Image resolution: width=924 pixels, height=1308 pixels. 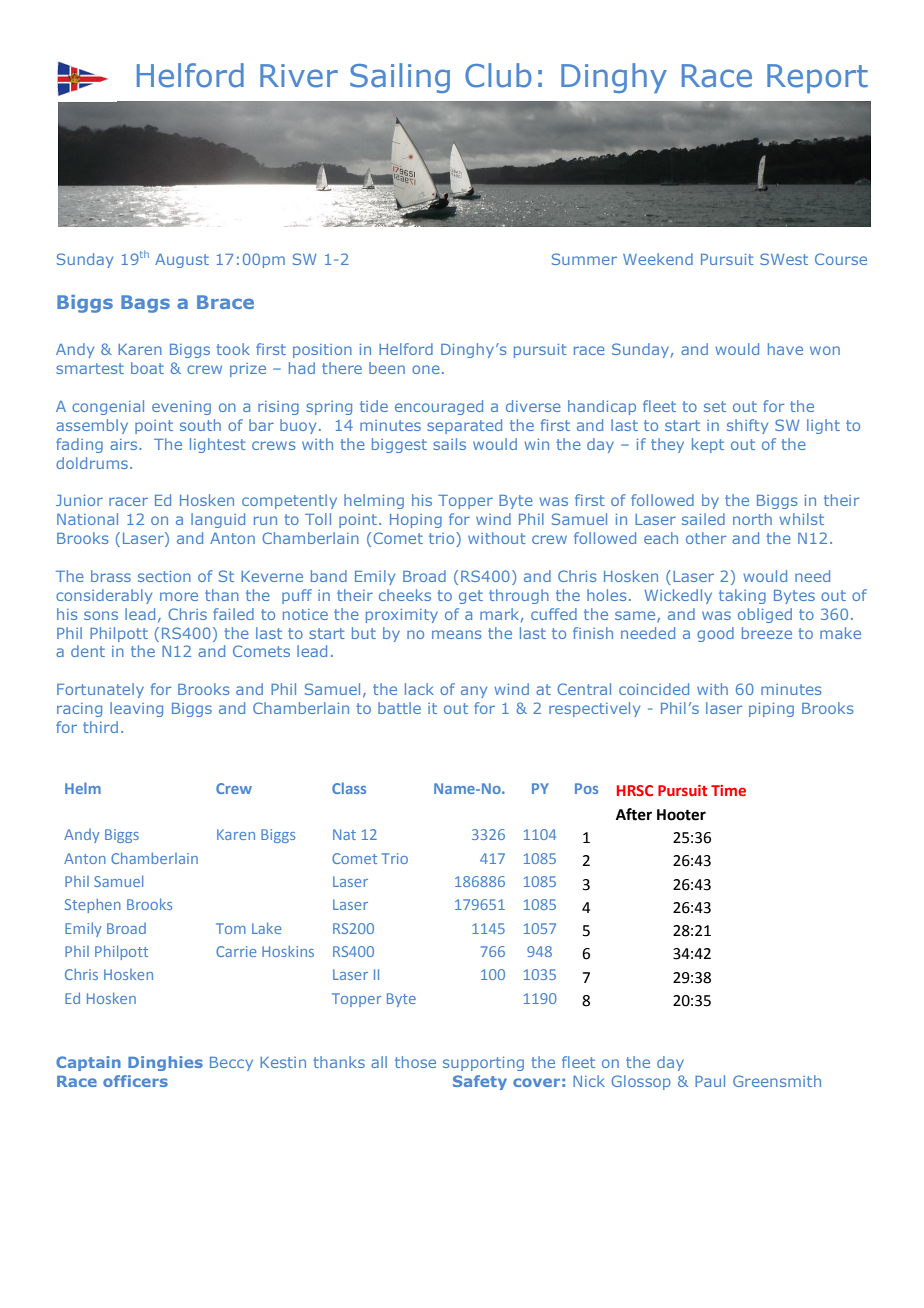 What do you see at coordinates (742, 596) in the image?
I see `taking` at bounding box center [742, 596].
